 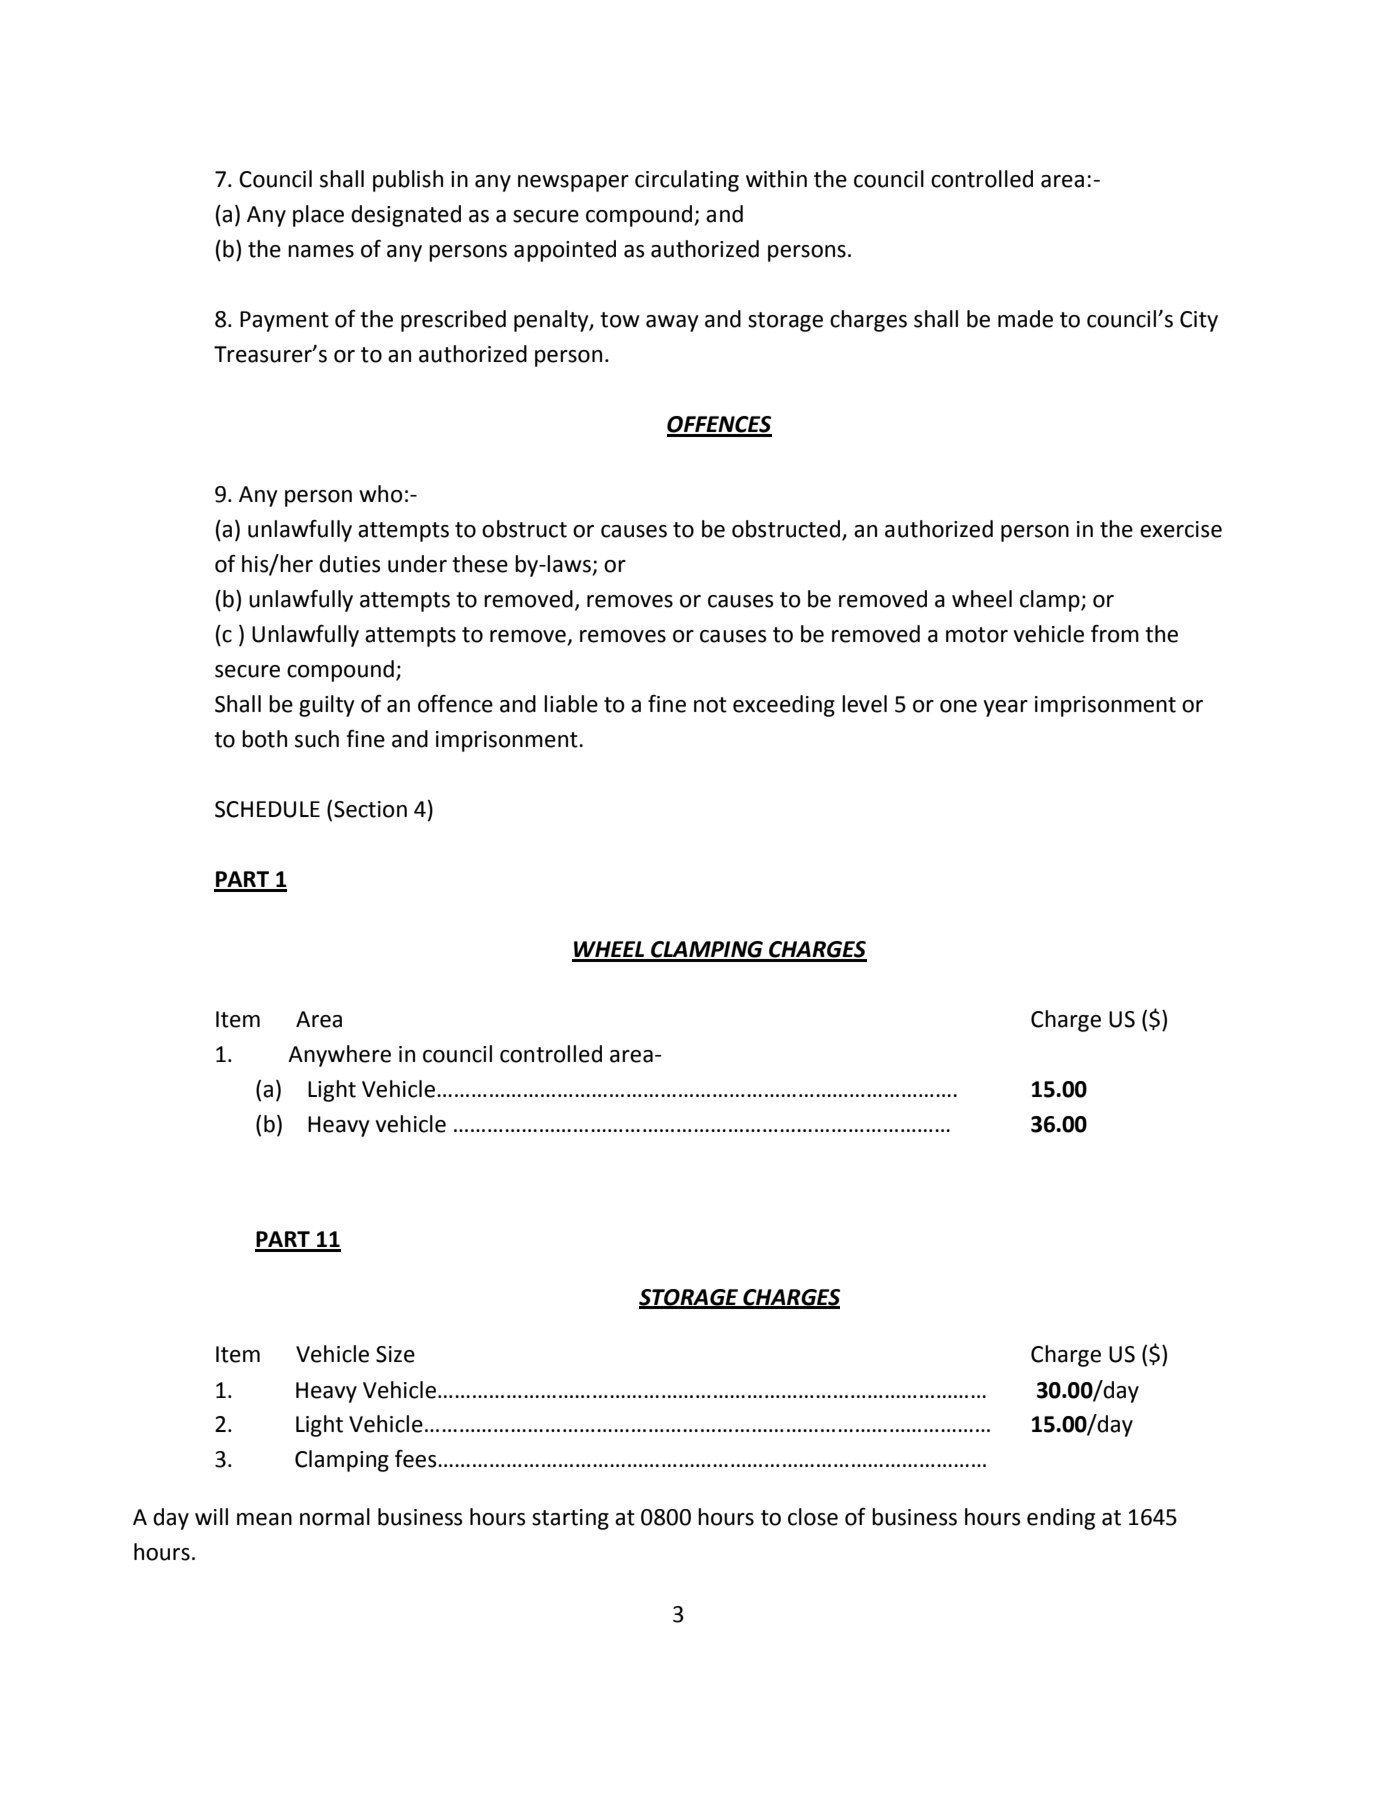 I want to click on place, so click(x=318, y=216).
